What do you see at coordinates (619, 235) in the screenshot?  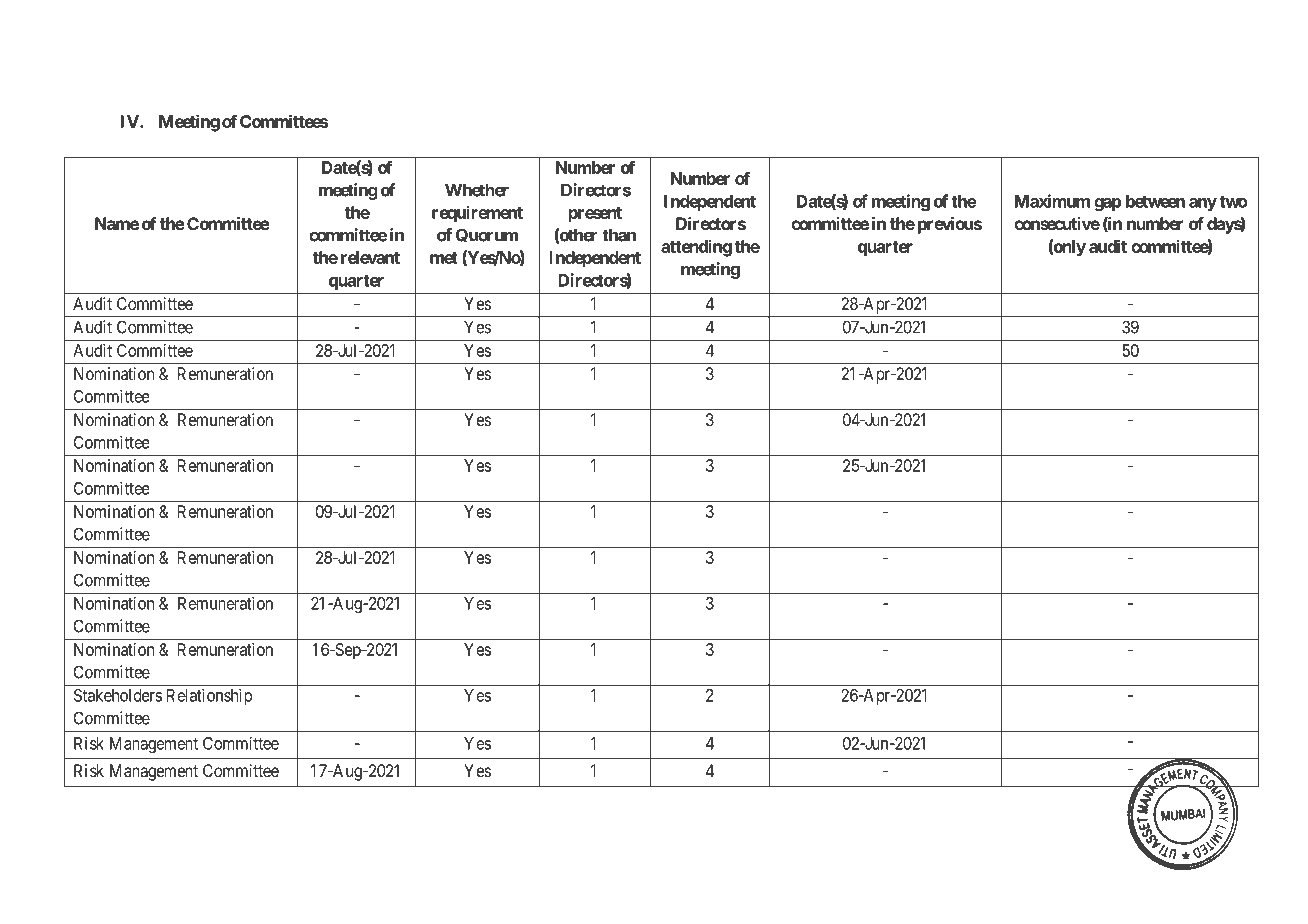 I see `than` at bounding box center [619, 235].
